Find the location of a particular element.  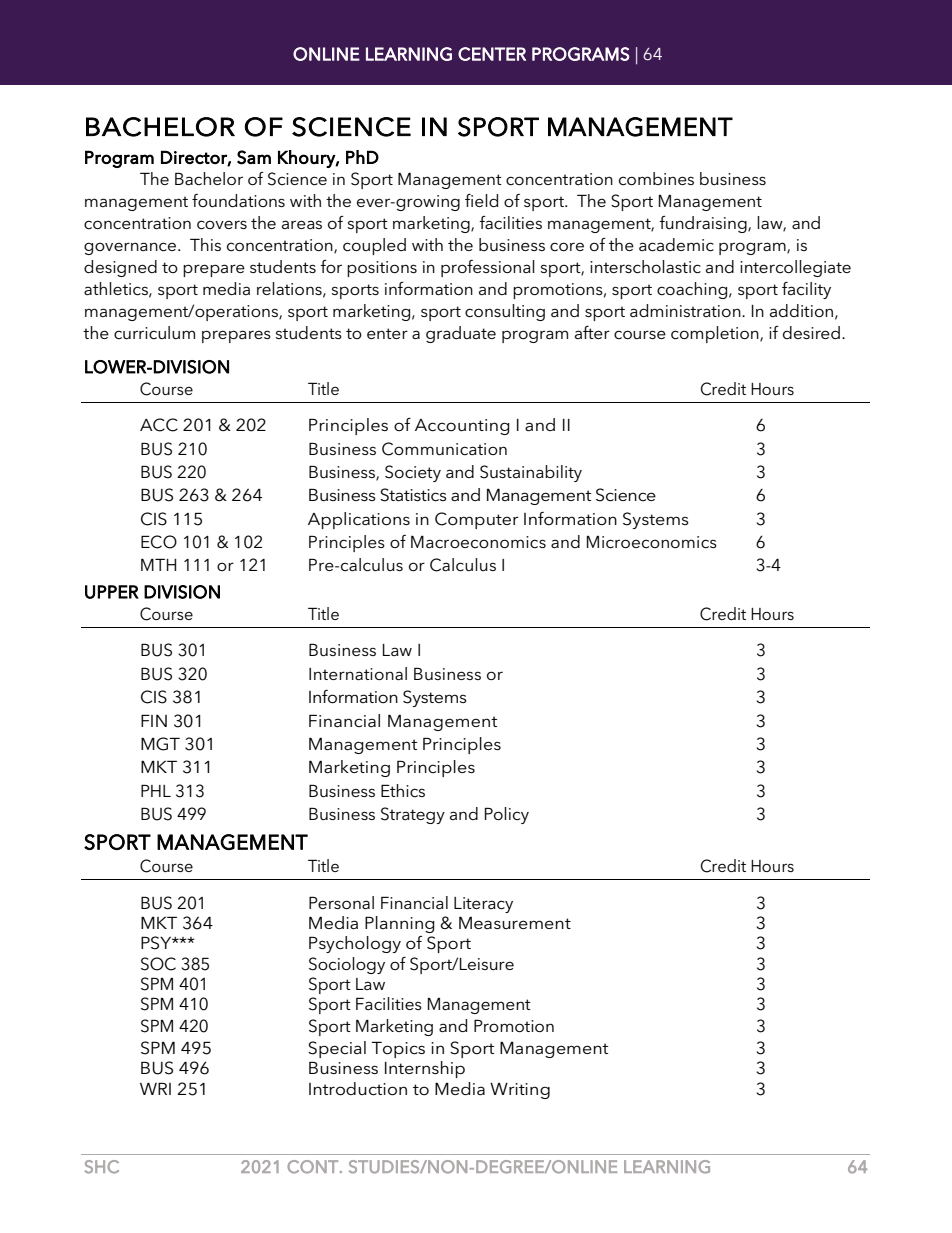

Microeconomics is located at coordinates (652, 542).
